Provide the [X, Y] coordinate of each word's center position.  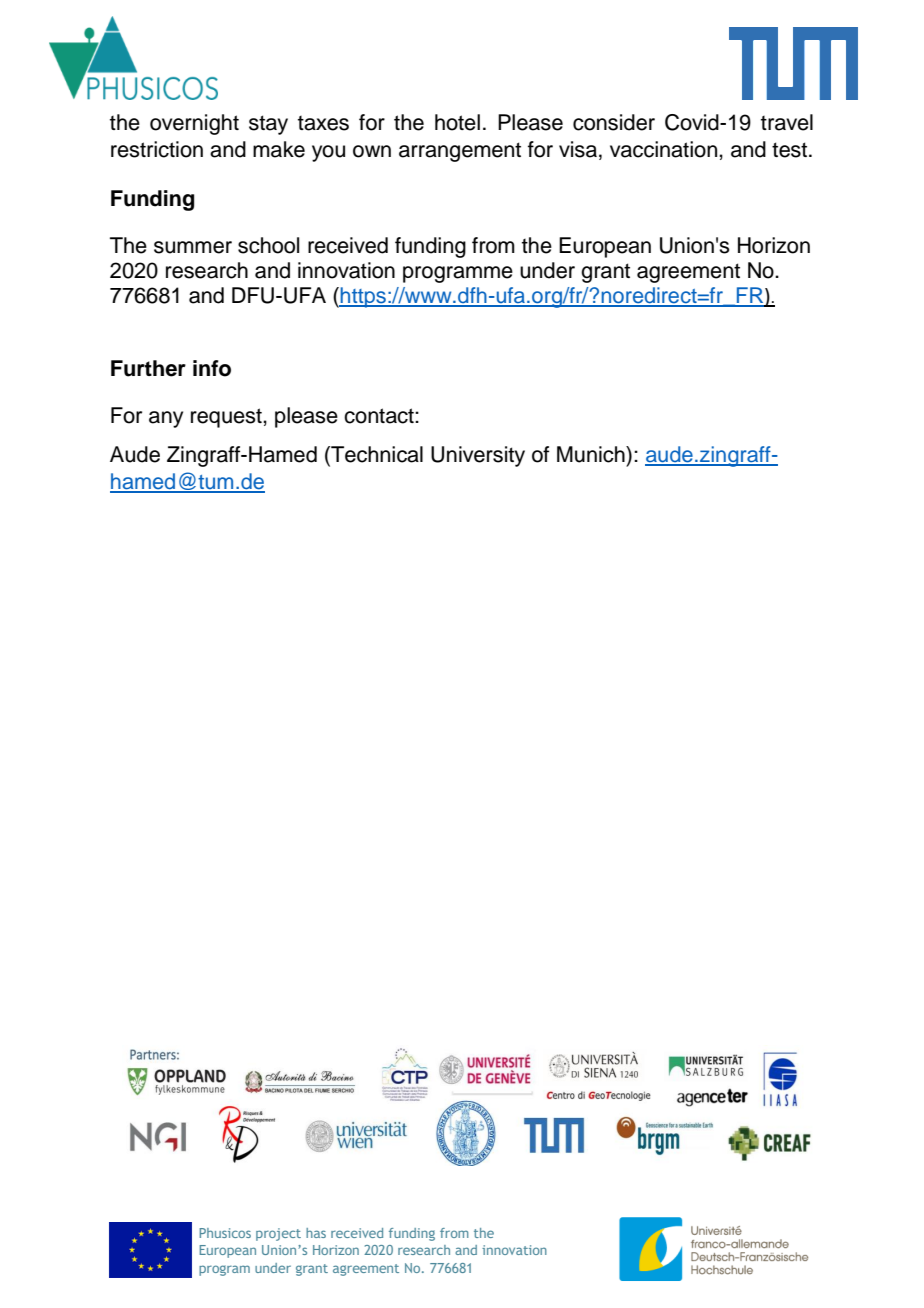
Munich [592, 454]
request [227, 418]
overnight [194, 124]
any [166, 419]
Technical [376, 455]
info [212, 368]
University [478, 456]
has [316, 1233]
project [278, 1234]
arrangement [460, 152]
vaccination [665, 149]
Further [148, 368]
